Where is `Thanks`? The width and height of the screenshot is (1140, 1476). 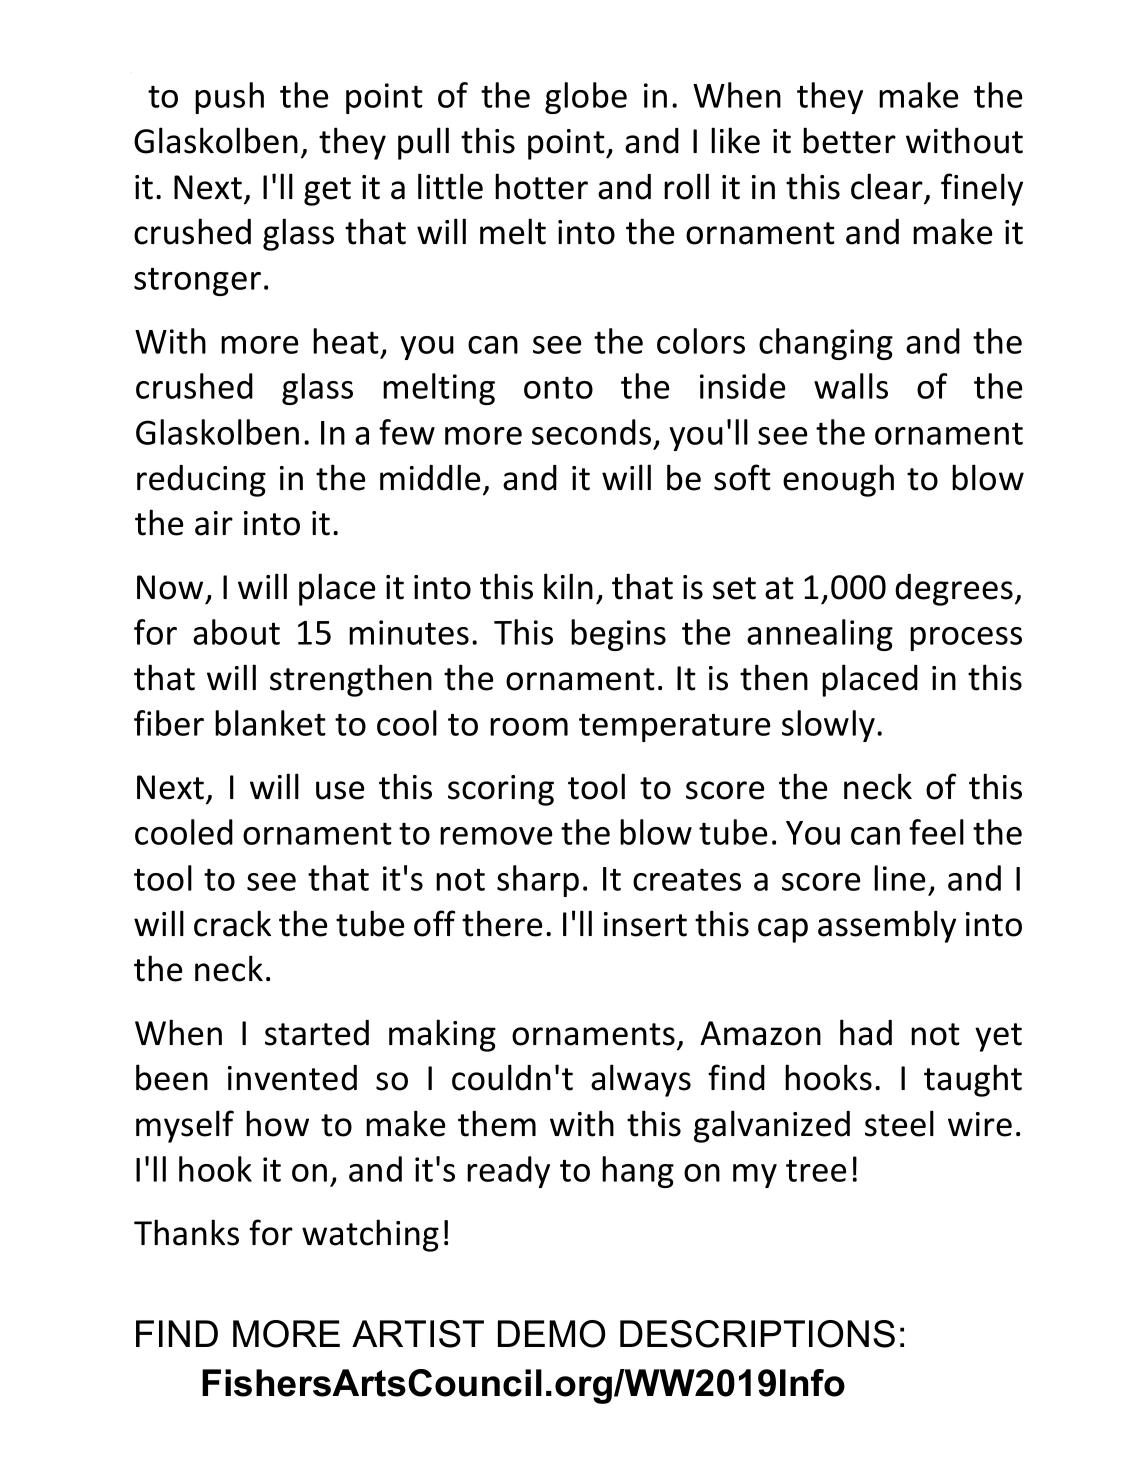 Thanks is located at coordinates (186, 1232).
